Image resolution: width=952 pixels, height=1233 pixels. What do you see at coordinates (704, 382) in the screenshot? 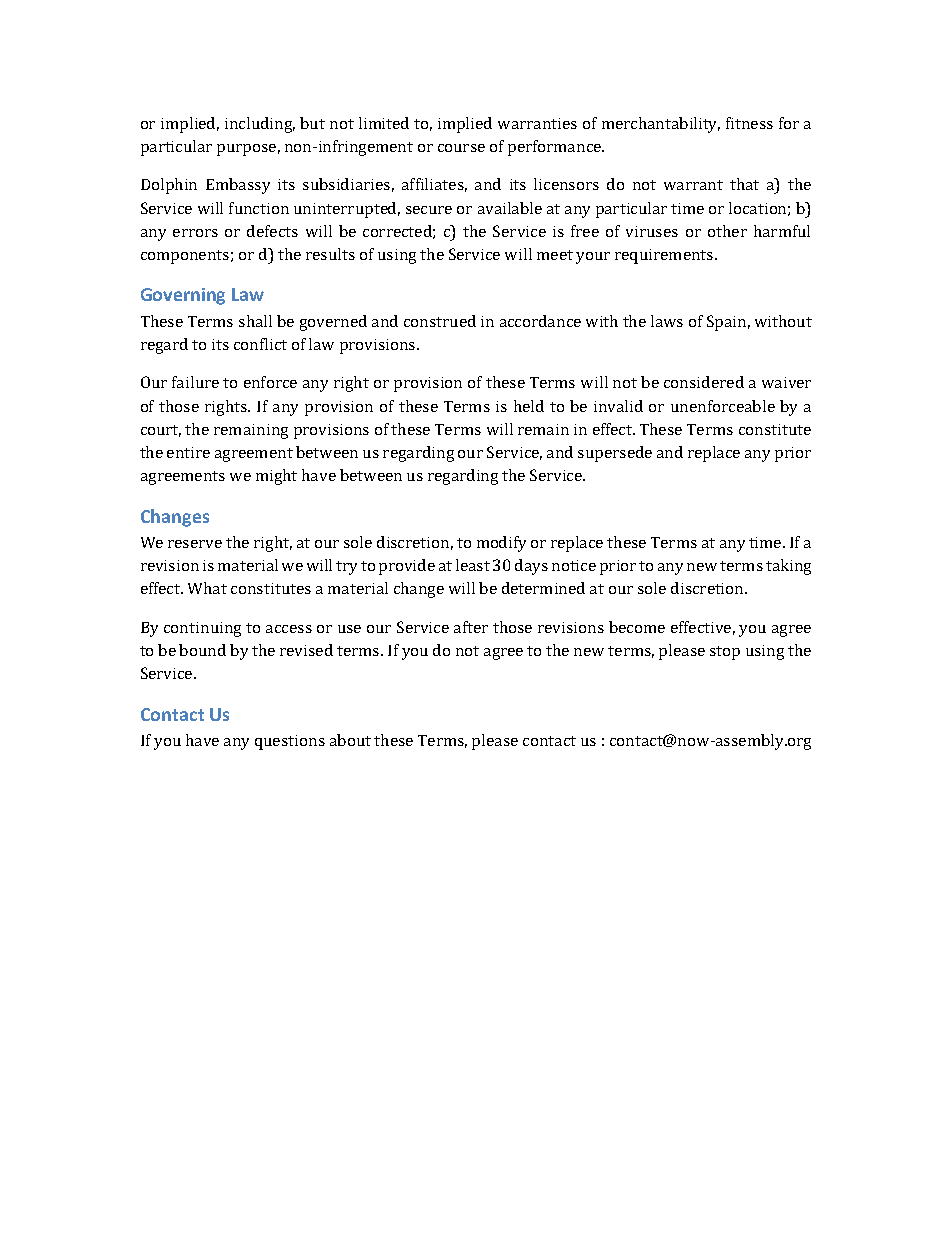
I see `considered` at bounding box center [704, 382].
